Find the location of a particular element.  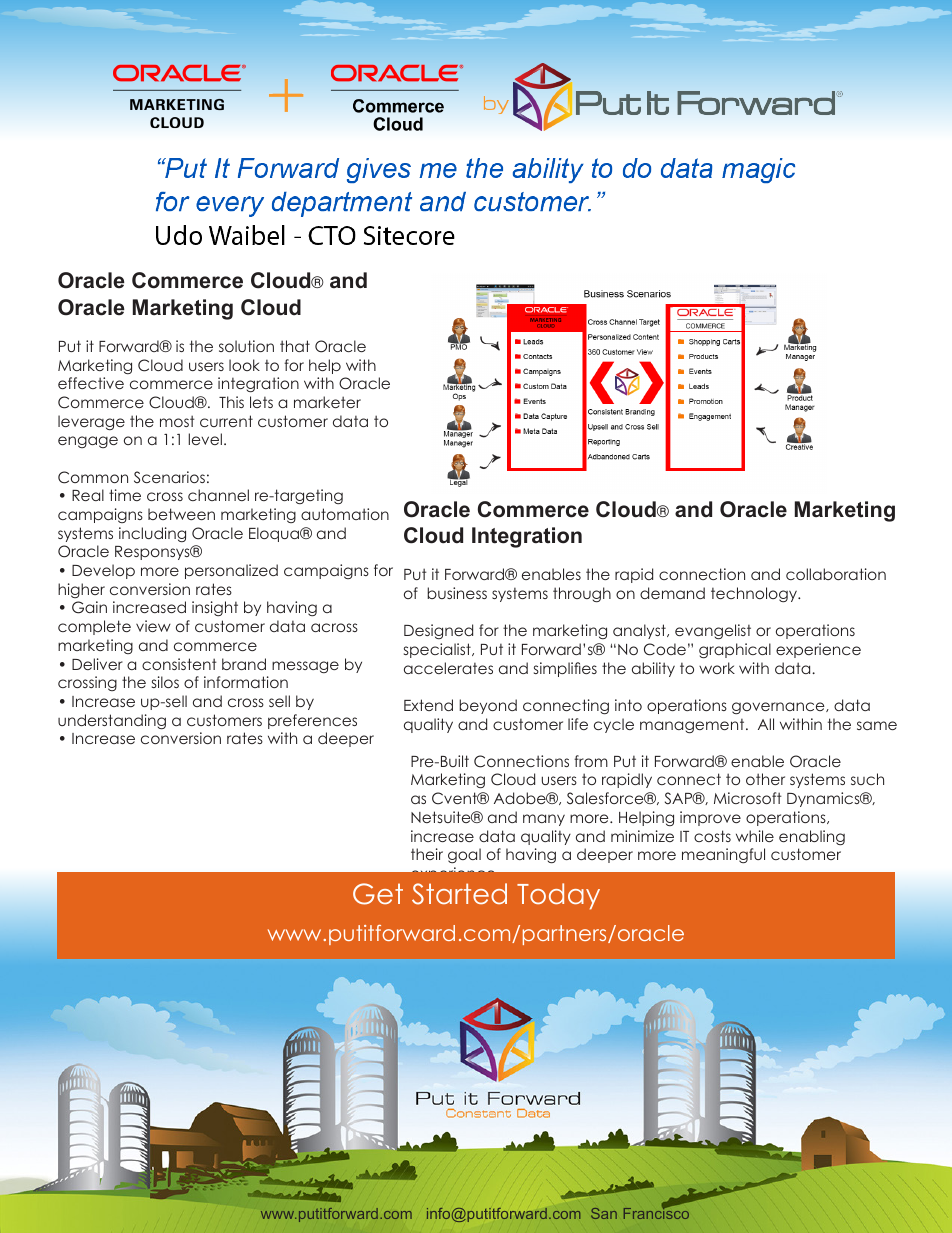

look is located at coordinates (244, 365).
